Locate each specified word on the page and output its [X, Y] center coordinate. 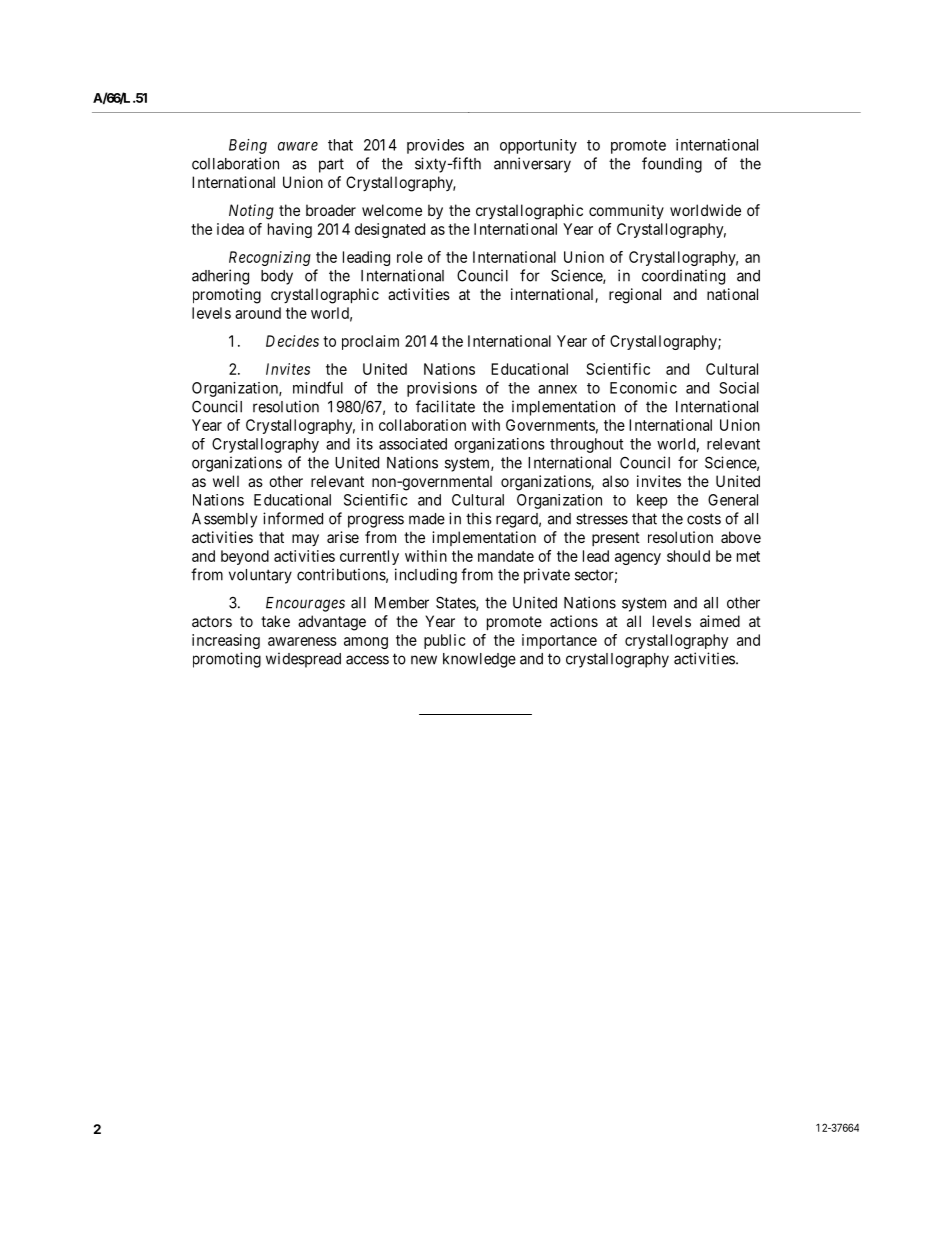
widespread [303, 660]
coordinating [683, 277]
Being [248, 146]
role [410, 257]
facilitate [445, 406]
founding [672, 165]
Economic [643, 388]
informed [293, 518]
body [277, 277]
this [479, 518]
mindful [318, 387]
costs [704, 519]
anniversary [532, 165]
